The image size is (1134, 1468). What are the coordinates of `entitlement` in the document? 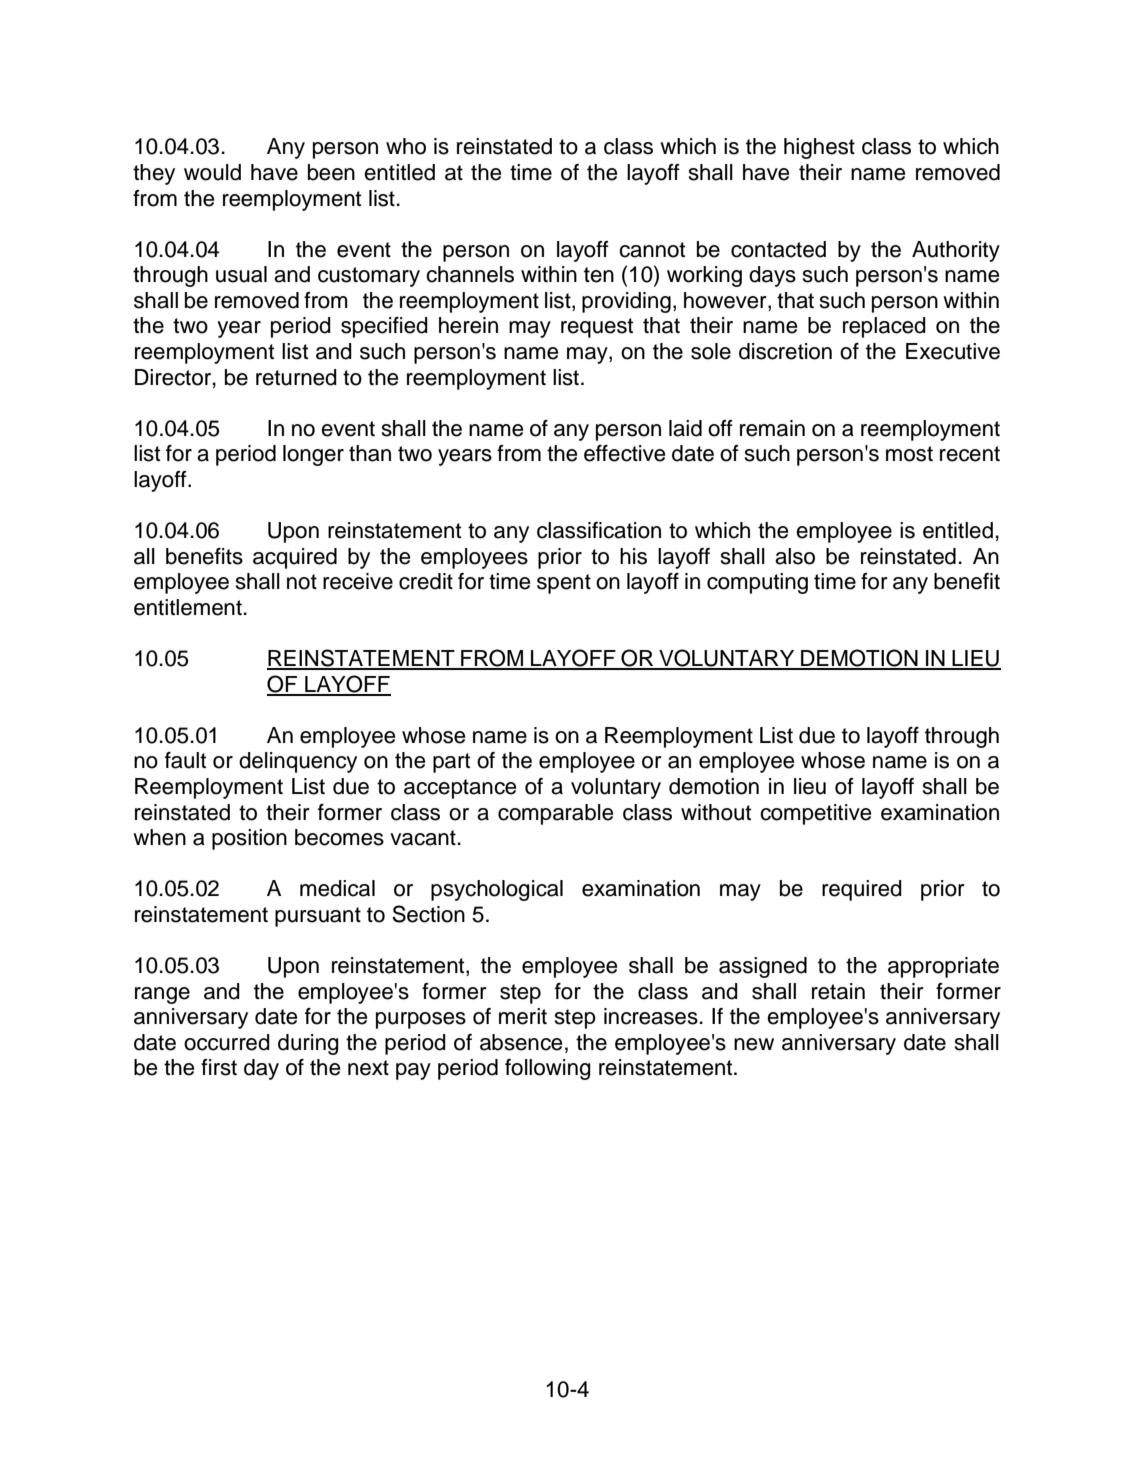 It's located at (188, 607).
